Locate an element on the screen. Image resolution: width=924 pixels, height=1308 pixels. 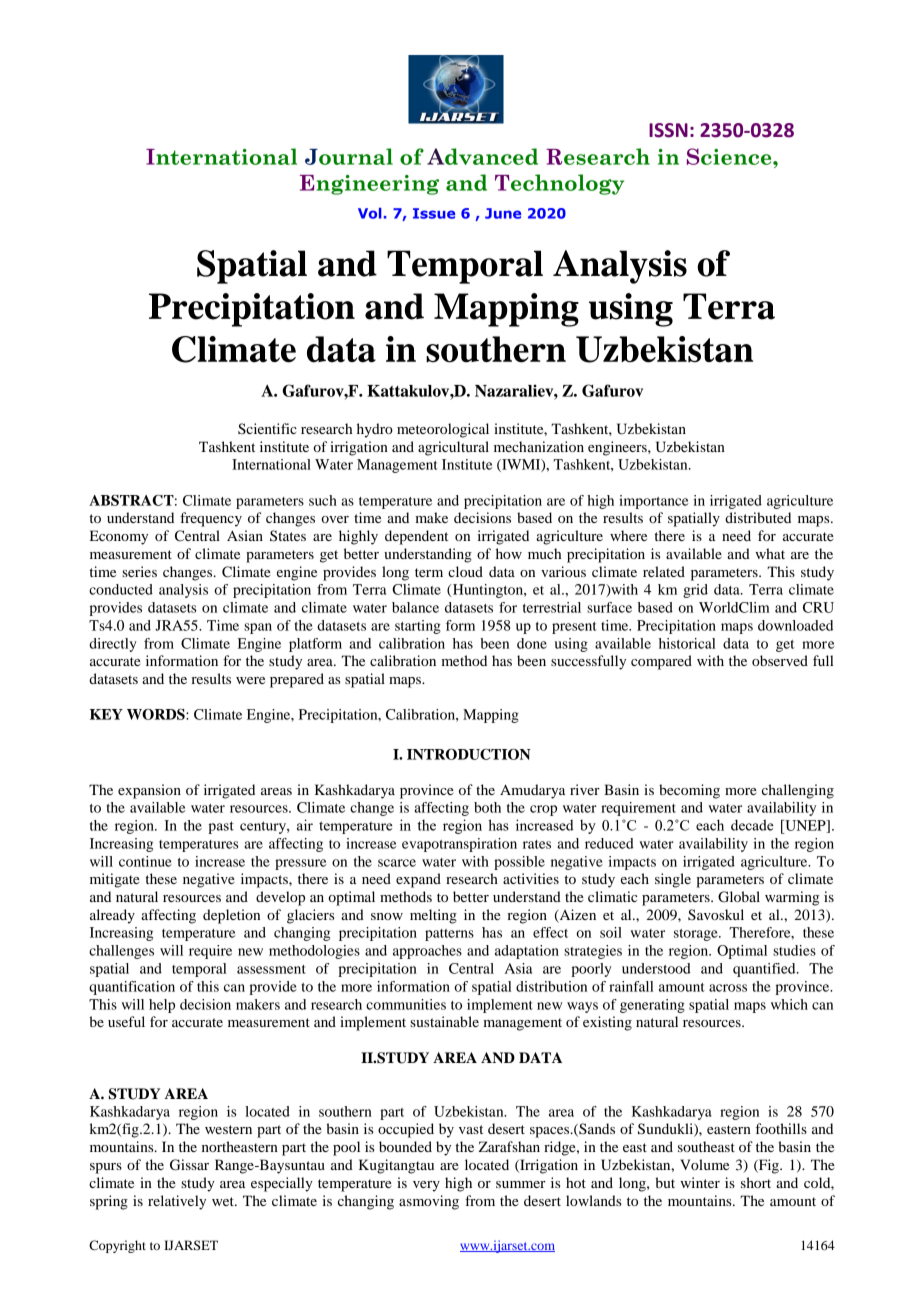
Science is located at coordinates (730, 156).
